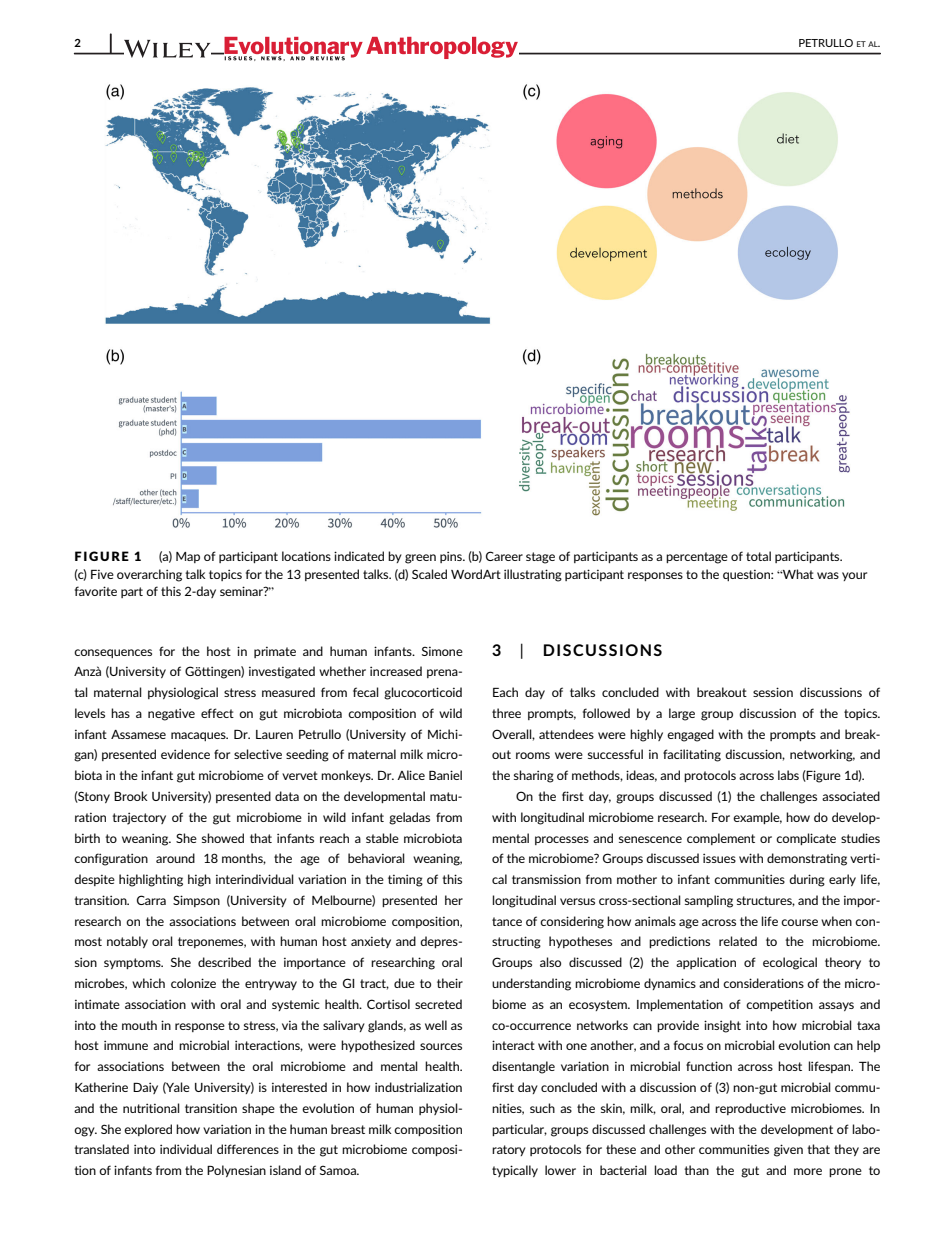 This image has width=952, height=1251. What do you see at coordinates (429, 574) in the image?
I see `Scaled` at bounding box center [429, 574].
